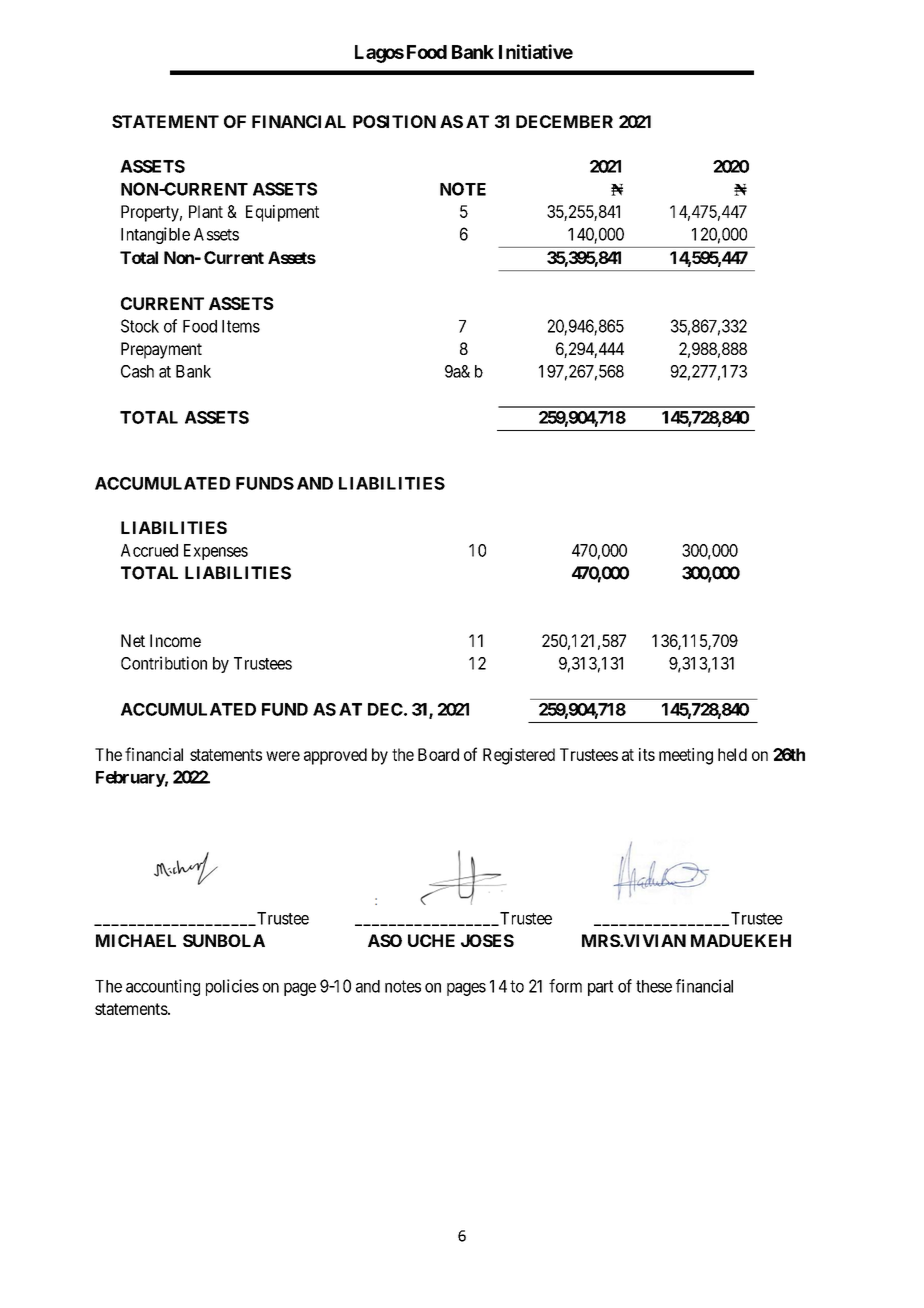  What do you see at coordinates (647, 754) in the page?
I see `its` at bounding box center [647, 754].
